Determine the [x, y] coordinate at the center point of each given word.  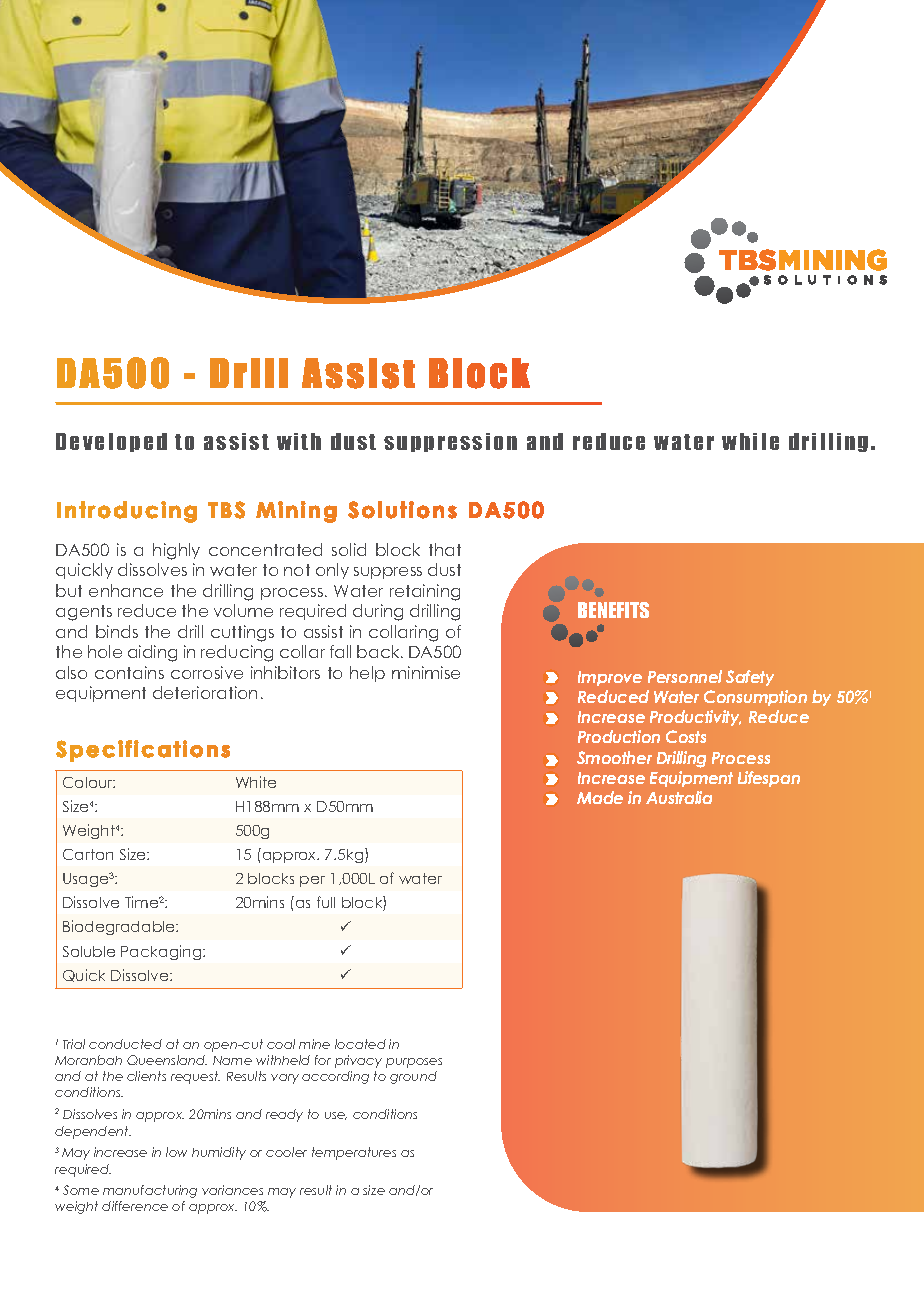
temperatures [354, 1153]
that [445, 549]
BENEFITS [613, 610]
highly [176, 551]
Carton [88, 854]
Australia [679, 797]
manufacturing [150, 1191]
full [326, 902]
